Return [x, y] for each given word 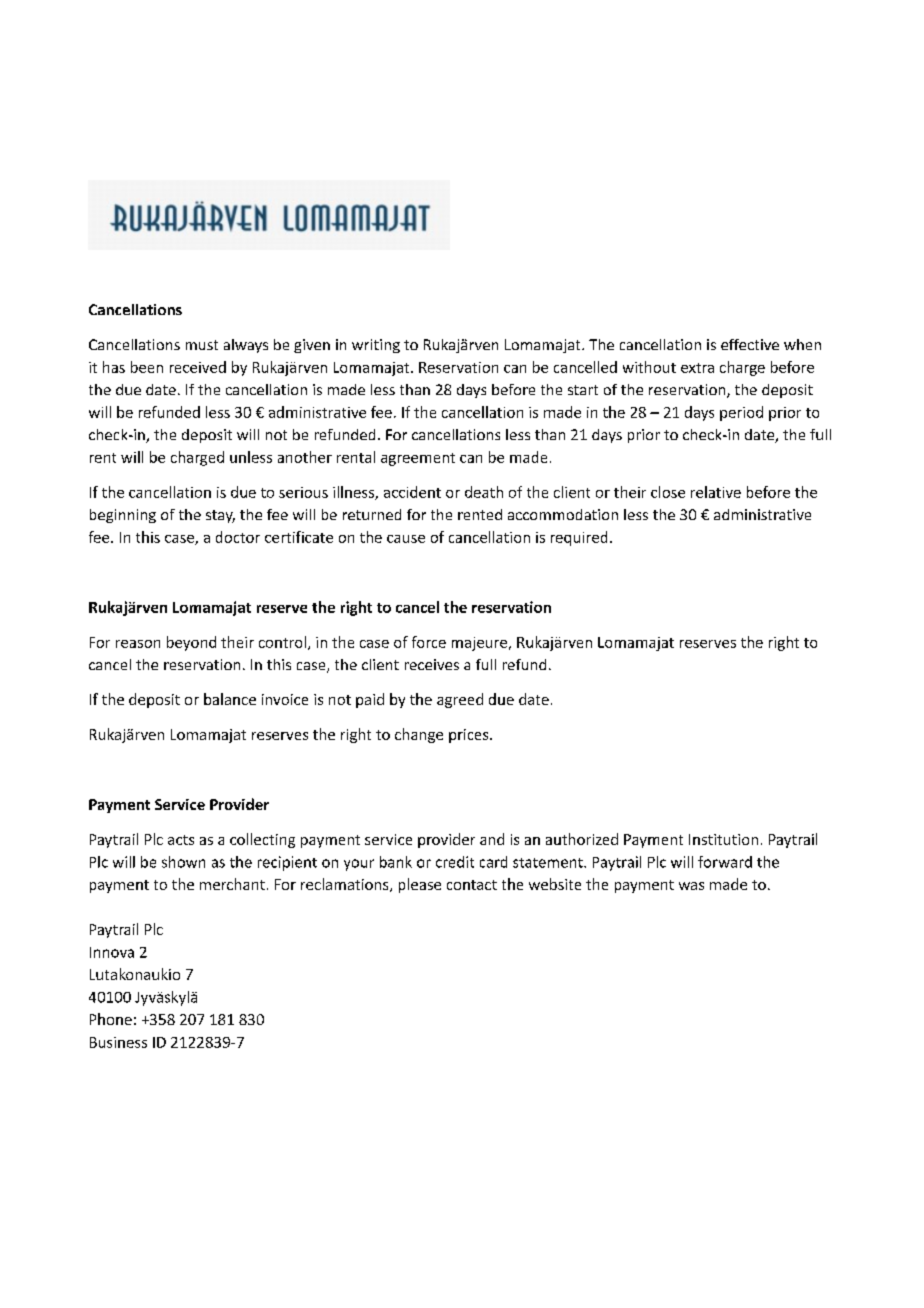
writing [376, 346]
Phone [111, 1019]
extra [697, 368]
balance [230, 699]
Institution [723, 839]
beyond [191, 643]
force [429, 642]
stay [220, 516]
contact [472, 885]
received [198, 367]
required [579, 538]
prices [470, 736]
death [484, 492]
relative [716, 492]
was [691, 886]
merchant [232, 884]
